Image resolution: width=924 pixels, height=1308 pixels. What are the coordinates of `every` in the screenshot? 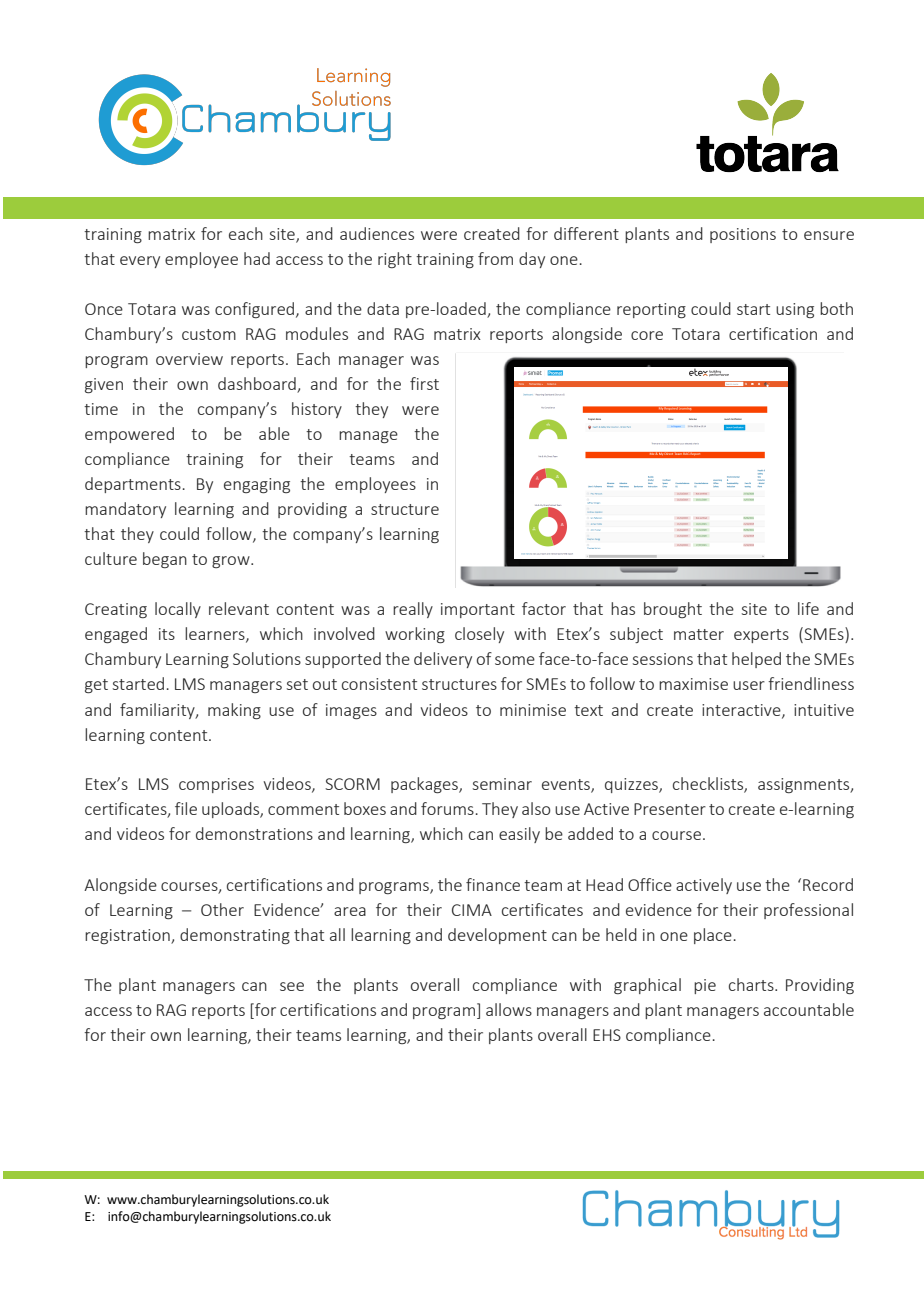 It's located at (140, 262).
